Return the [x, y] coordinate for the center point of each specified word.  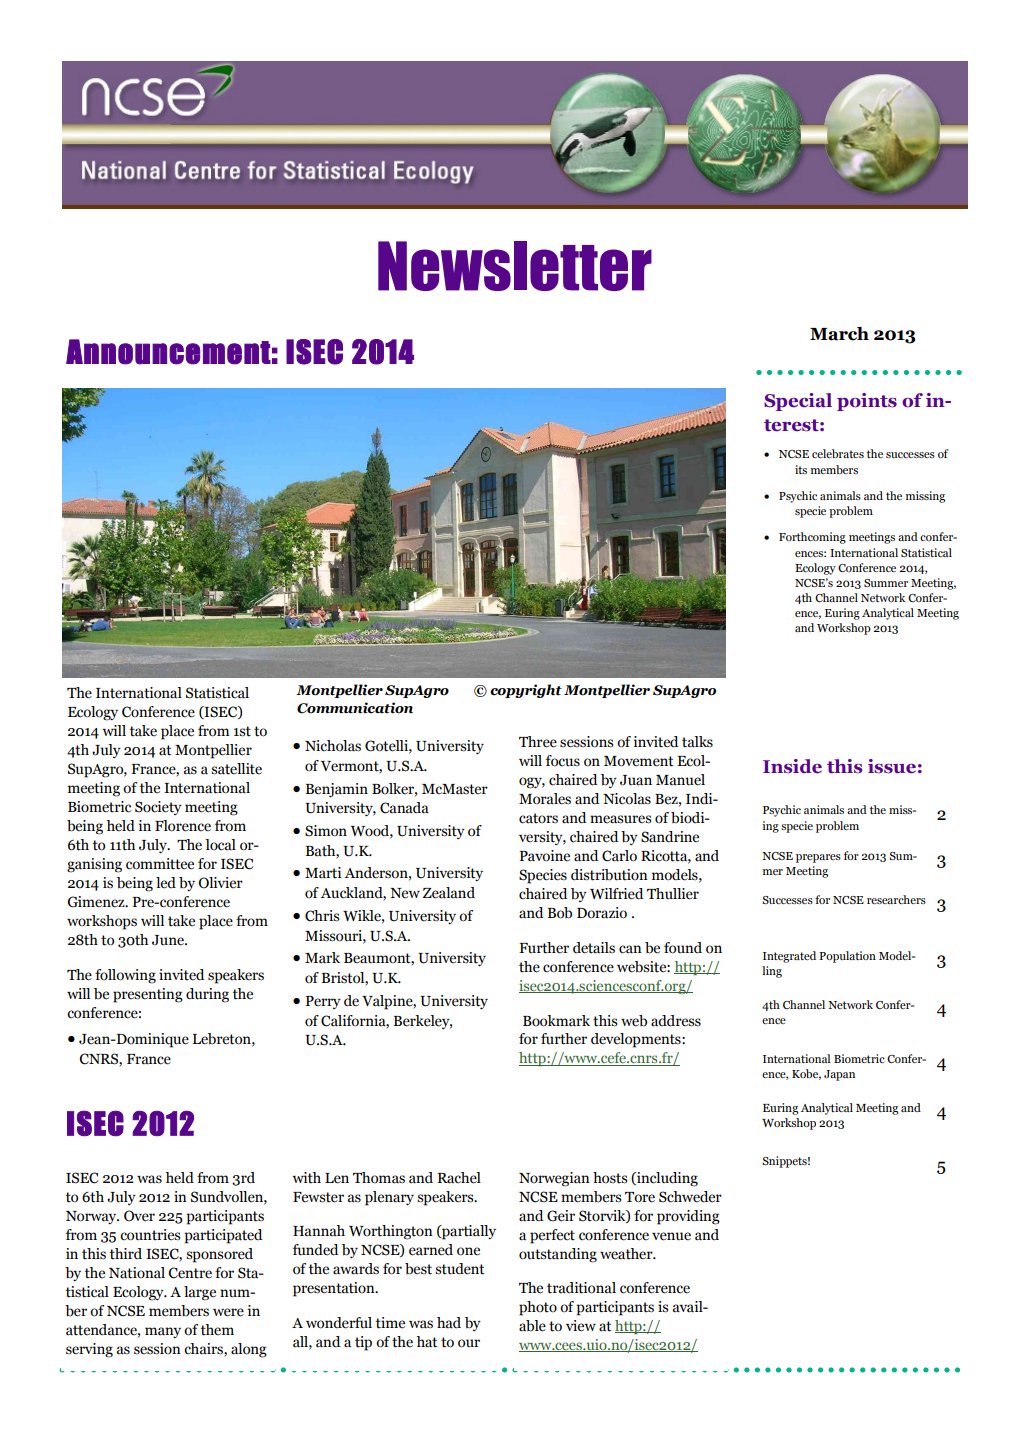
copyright [526, 691]
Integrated [789, 957]
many [163, 1332]
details [594, 948]
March [839, 334]
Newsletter [515, 266]
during [207, 995]
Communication [355, 708]
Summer [886, 583]
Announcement [168, 352]
